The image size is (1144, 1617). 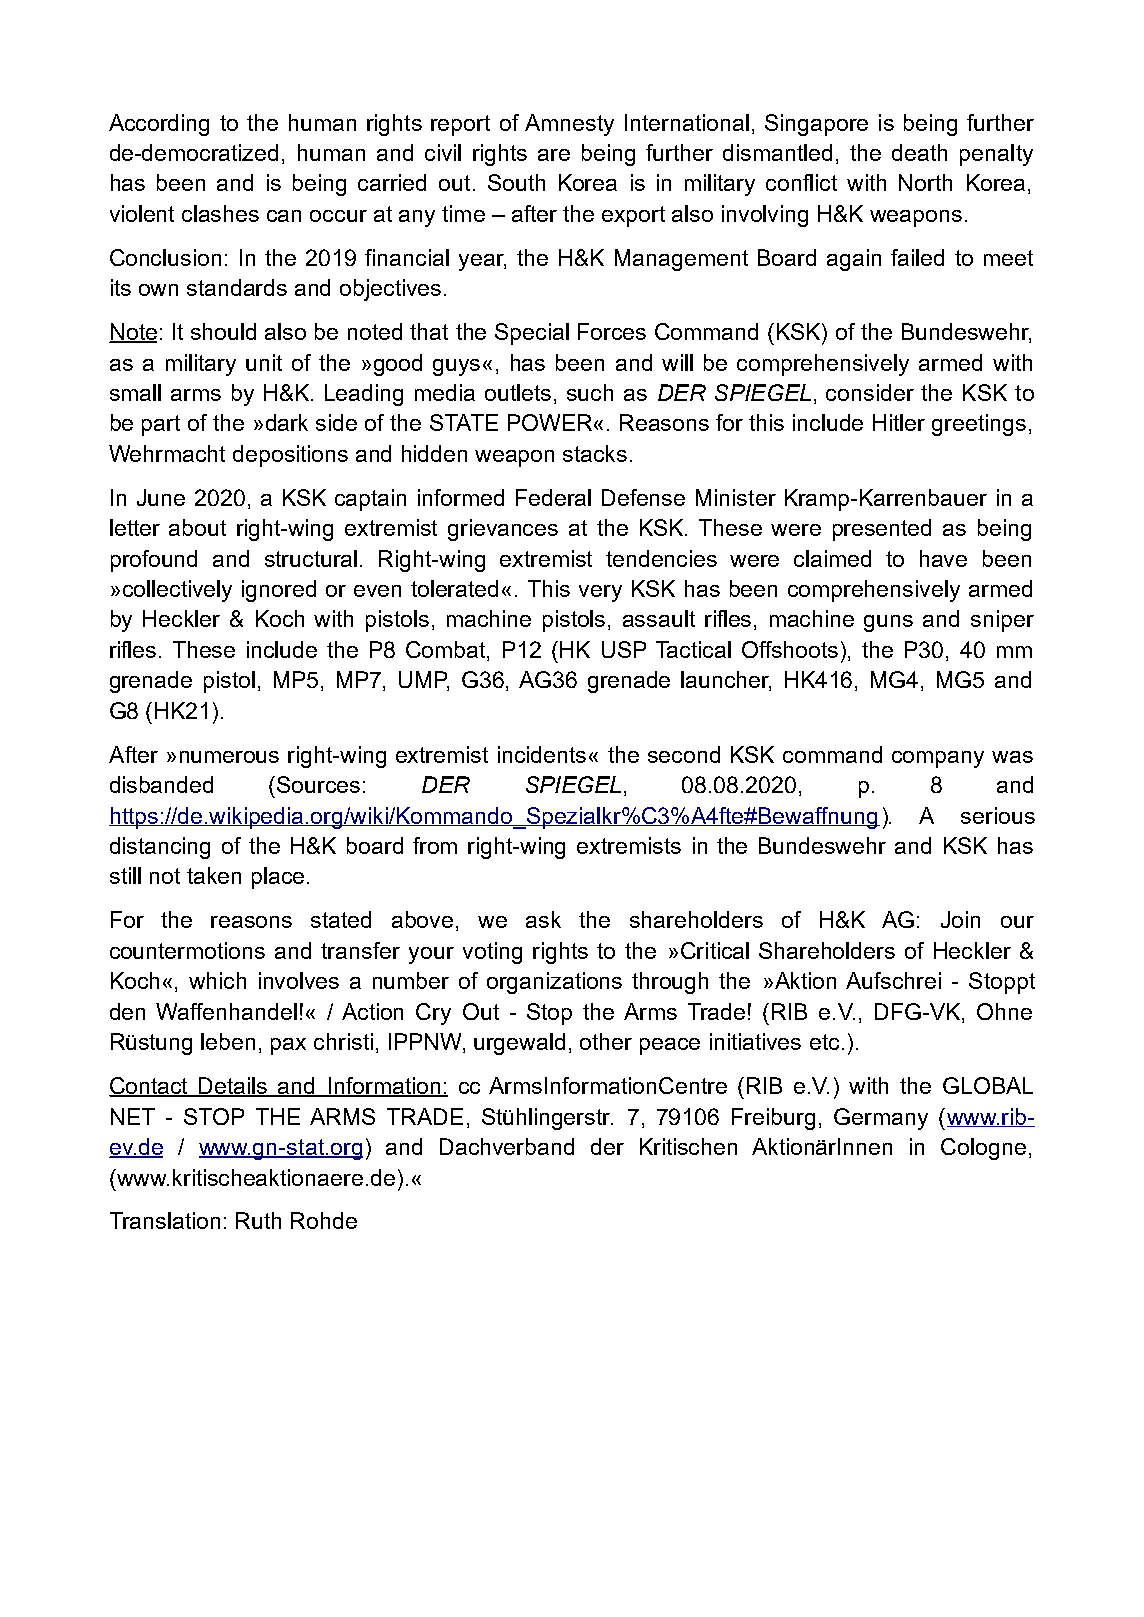 What do you see at coordinates (624, 649) in the page?
I see `USP` at bounding box center [624, 649].
